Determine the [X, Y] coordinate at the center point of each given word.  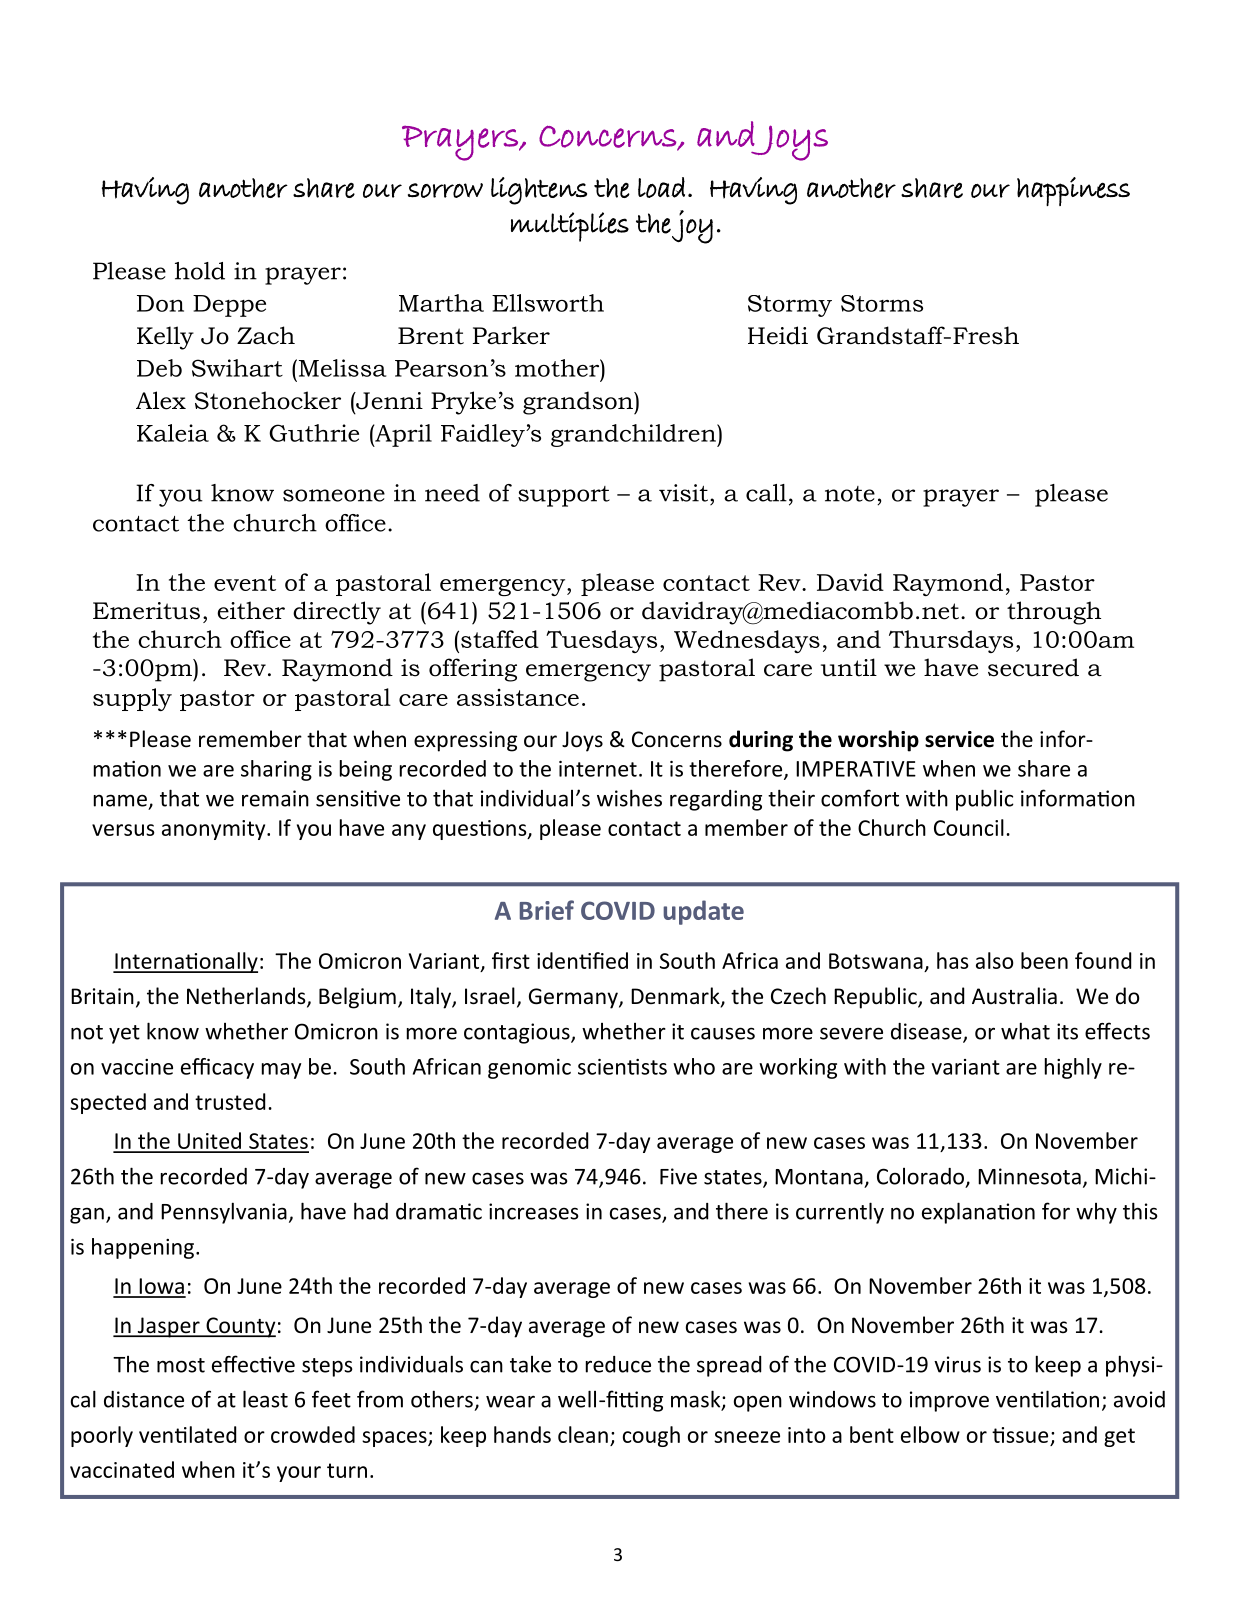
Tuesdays [601, 641]
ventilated [187, 1434]
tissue [1020, 1435]
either [251, 610]
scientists [622, 1067]
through [1054, 613]
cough [651, 1436]
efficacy [217, 1068]
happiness [1073, 191]
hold [200, 271]
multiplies [570, 227]
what [1025, 1031]
